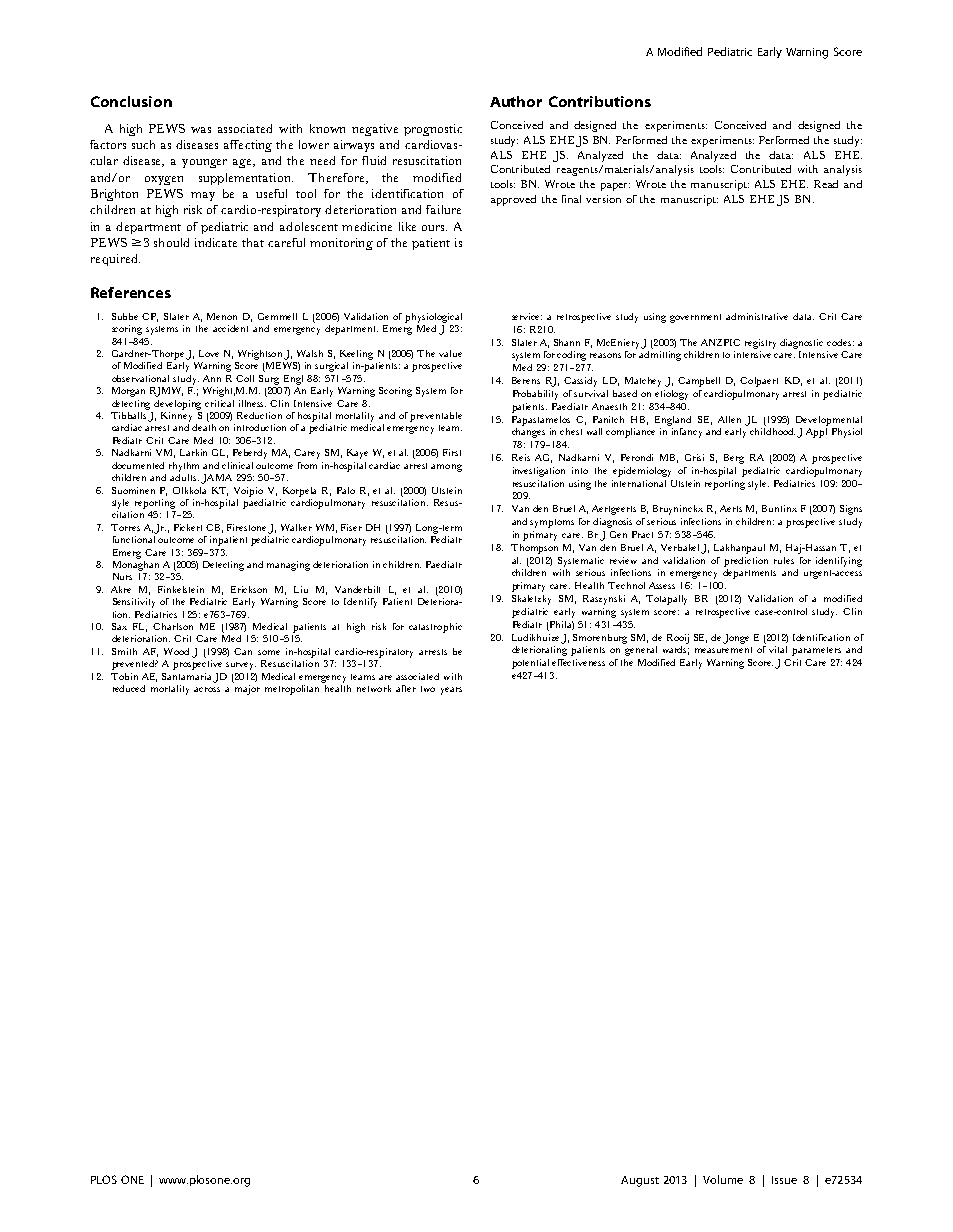 This screenshot has width=953, height=1232. Describe the element at coordinates (729, 419) in the screenshot. I see `Allen` at that location.
